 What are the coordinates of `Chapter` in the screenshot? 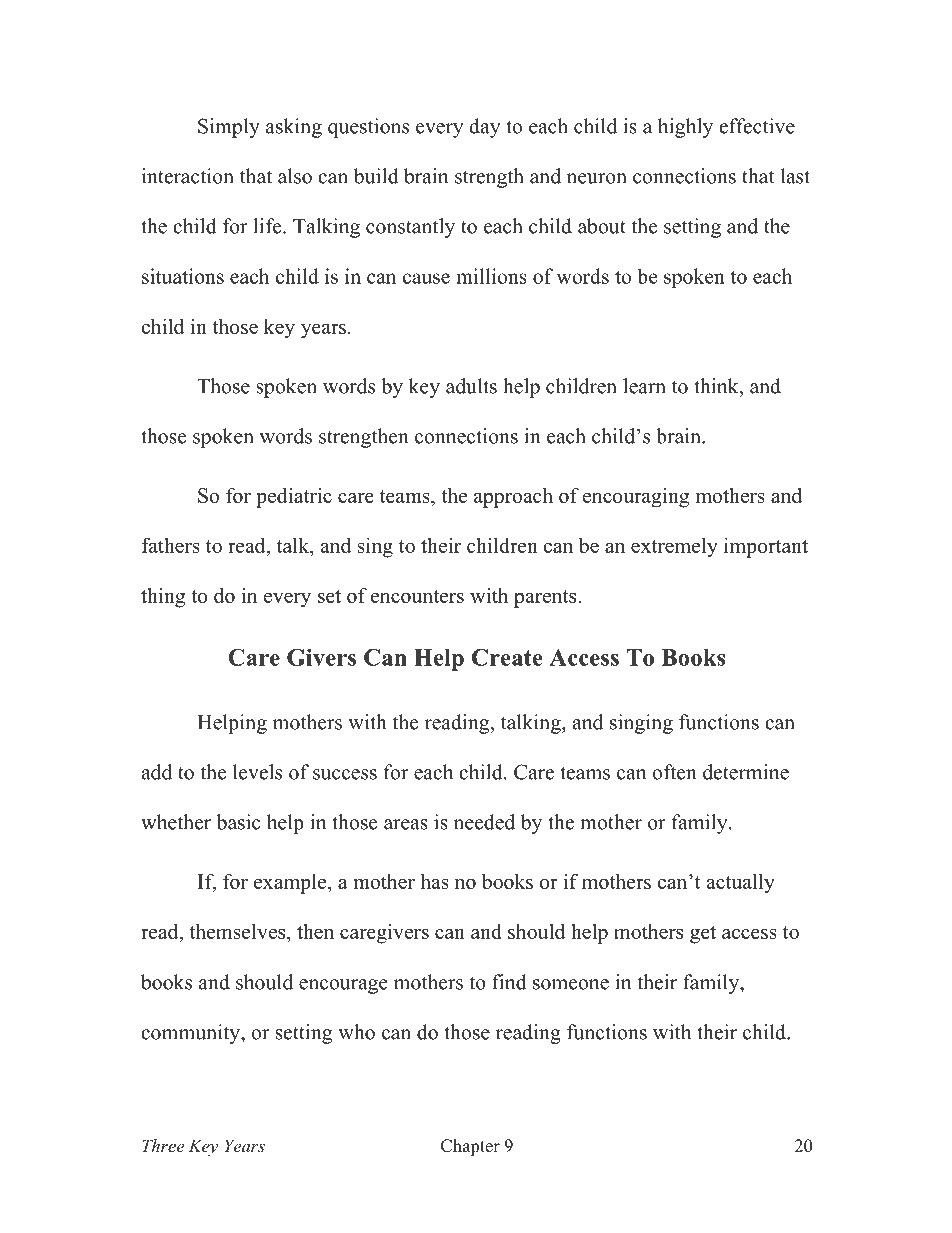 It's located at (470, 1147).
